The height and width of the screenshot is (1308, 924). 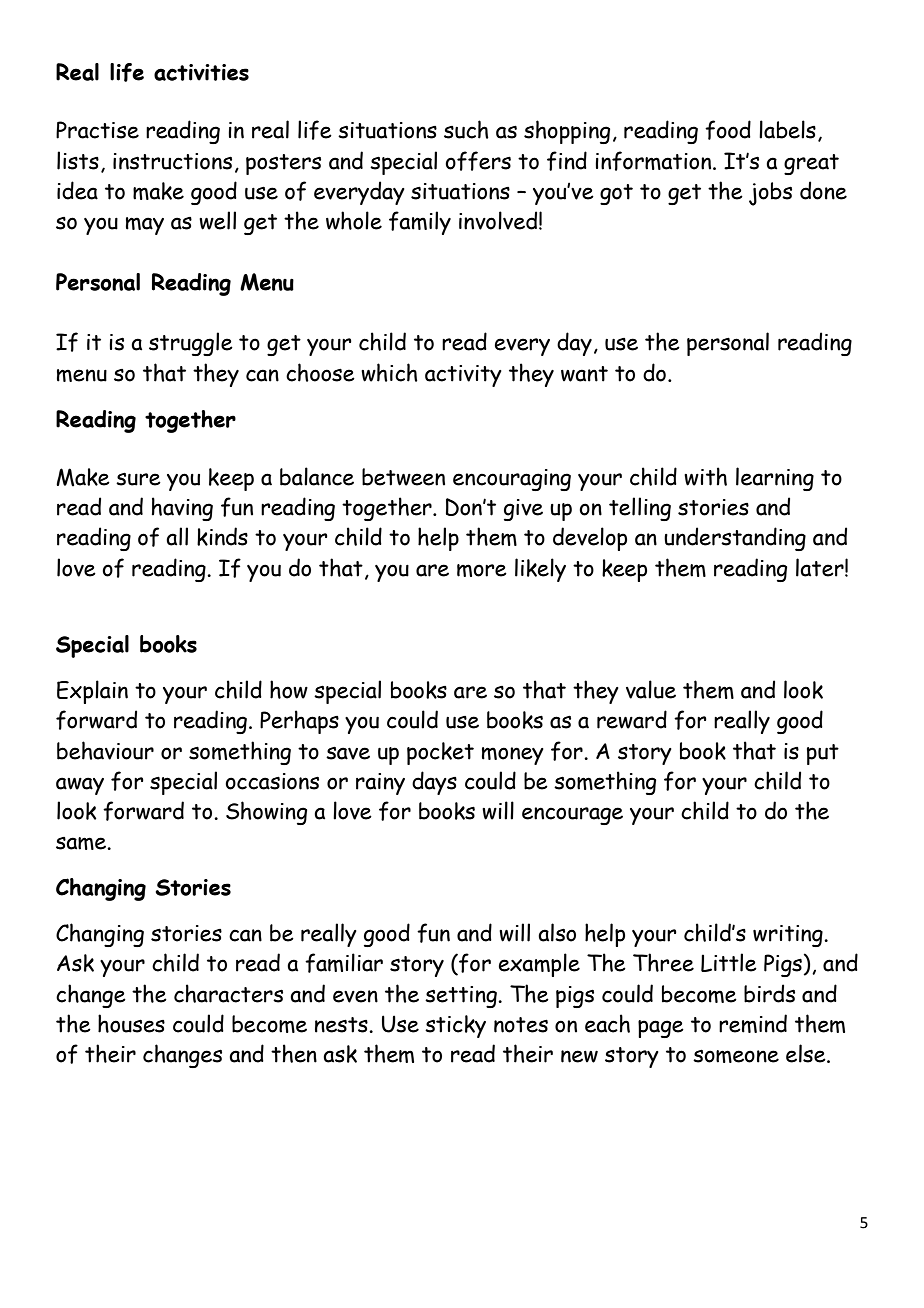 I want to click on understanding, so click(x=735, y=539).
